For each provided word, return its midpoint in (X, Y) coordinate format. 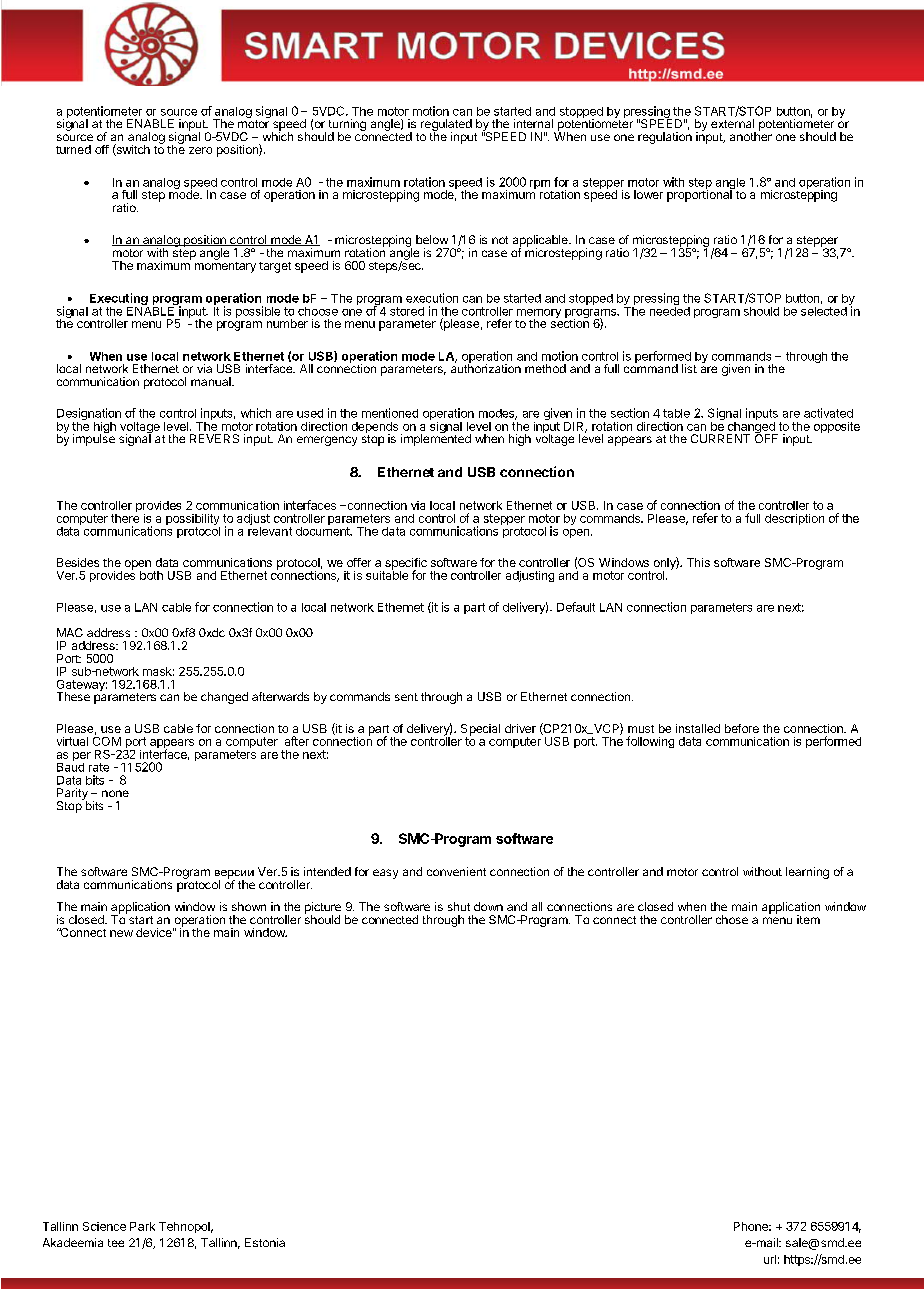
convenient (456, 871)
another (751, 135)
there (125, 517)
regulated (446, 126)
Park (142, 1226)
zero (200, 150)
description (794, 519)
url (770, 1259)
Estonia (265, 1242)
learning (807, 873)
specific (405, 565)
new (121, 933)
